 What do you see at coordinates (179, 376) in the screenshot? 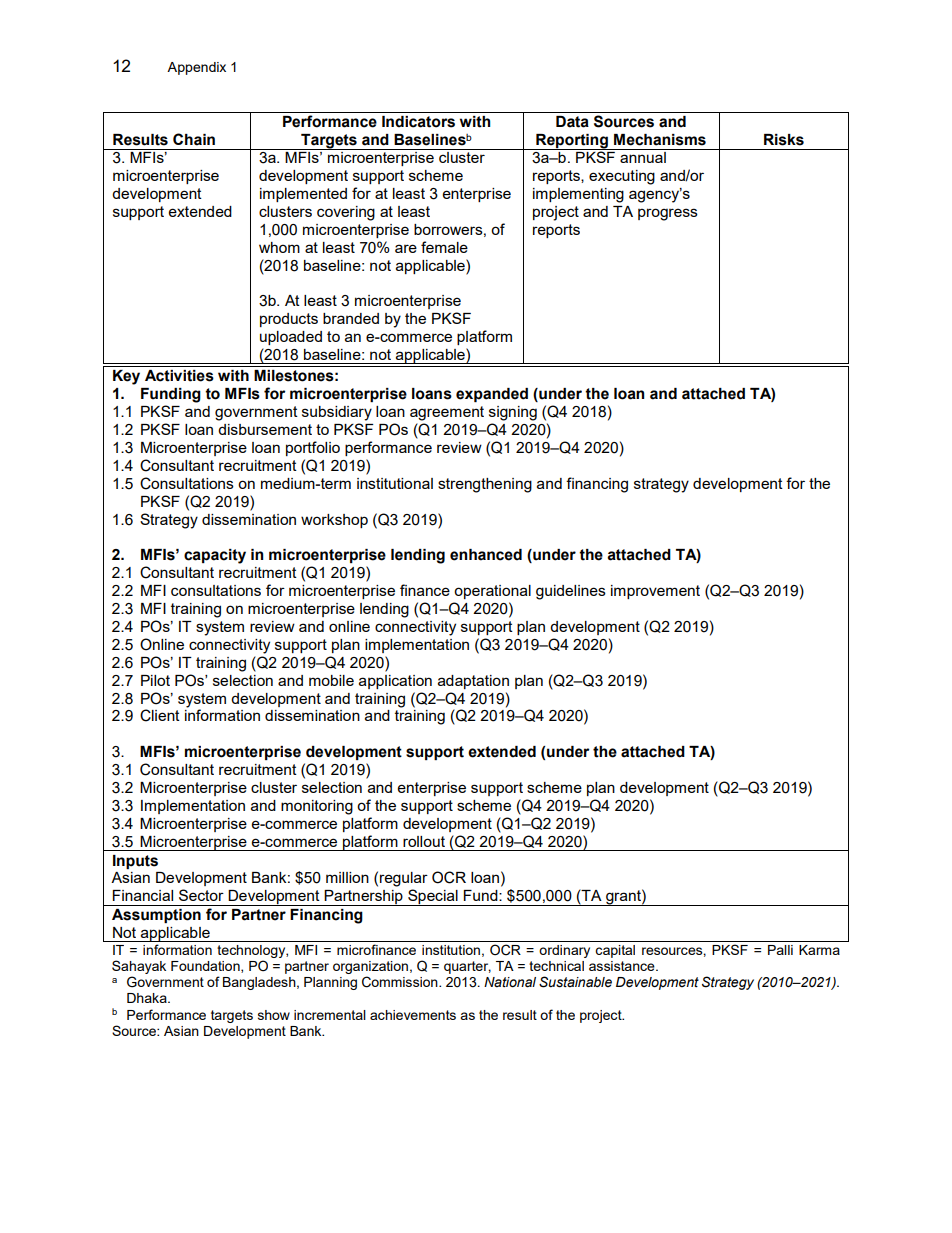
I see `Activities` at bounding box center [179, 376].
